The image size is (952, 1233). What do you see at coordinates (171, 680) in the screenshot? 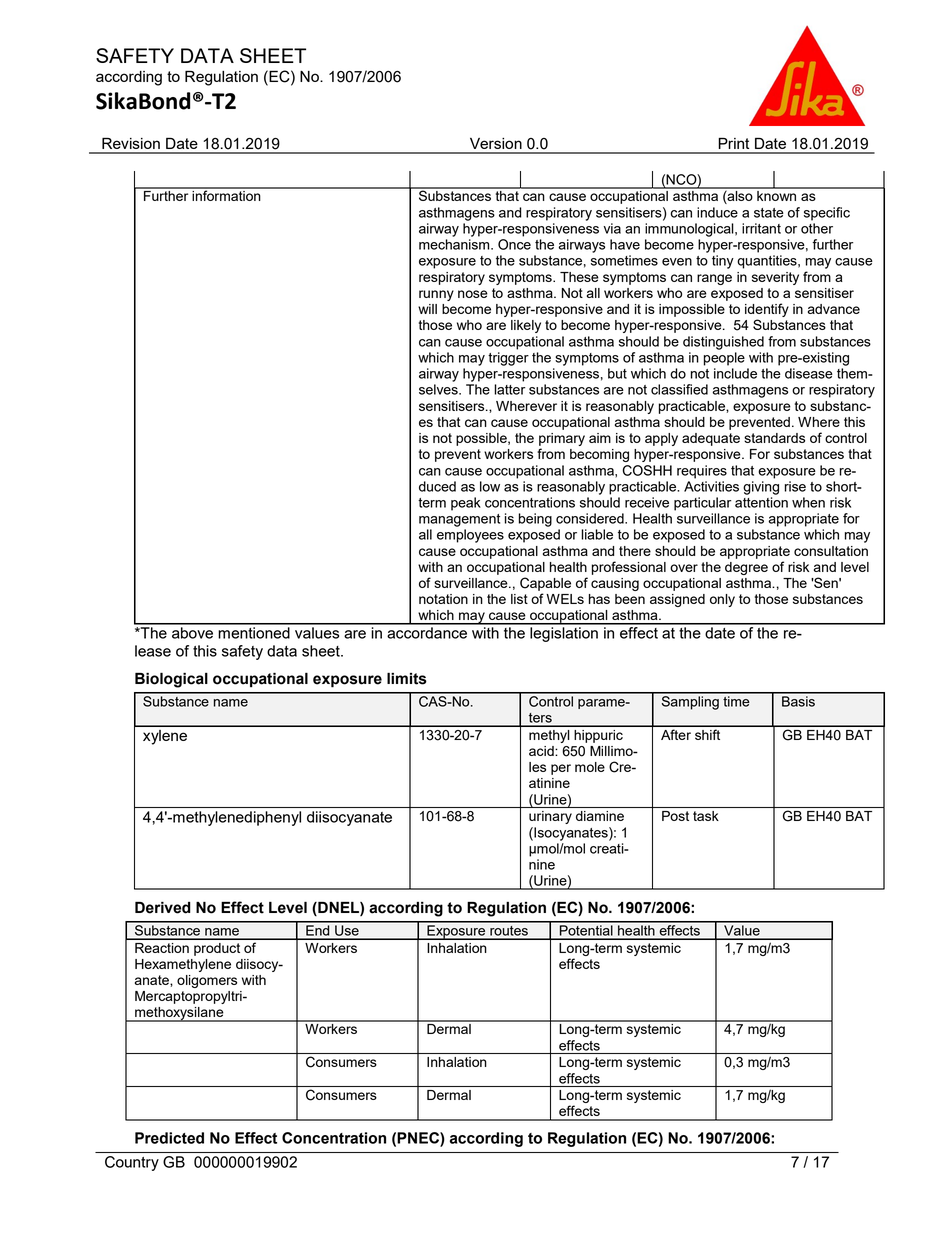
I see `Biological` at bounding box center [171, 680].
